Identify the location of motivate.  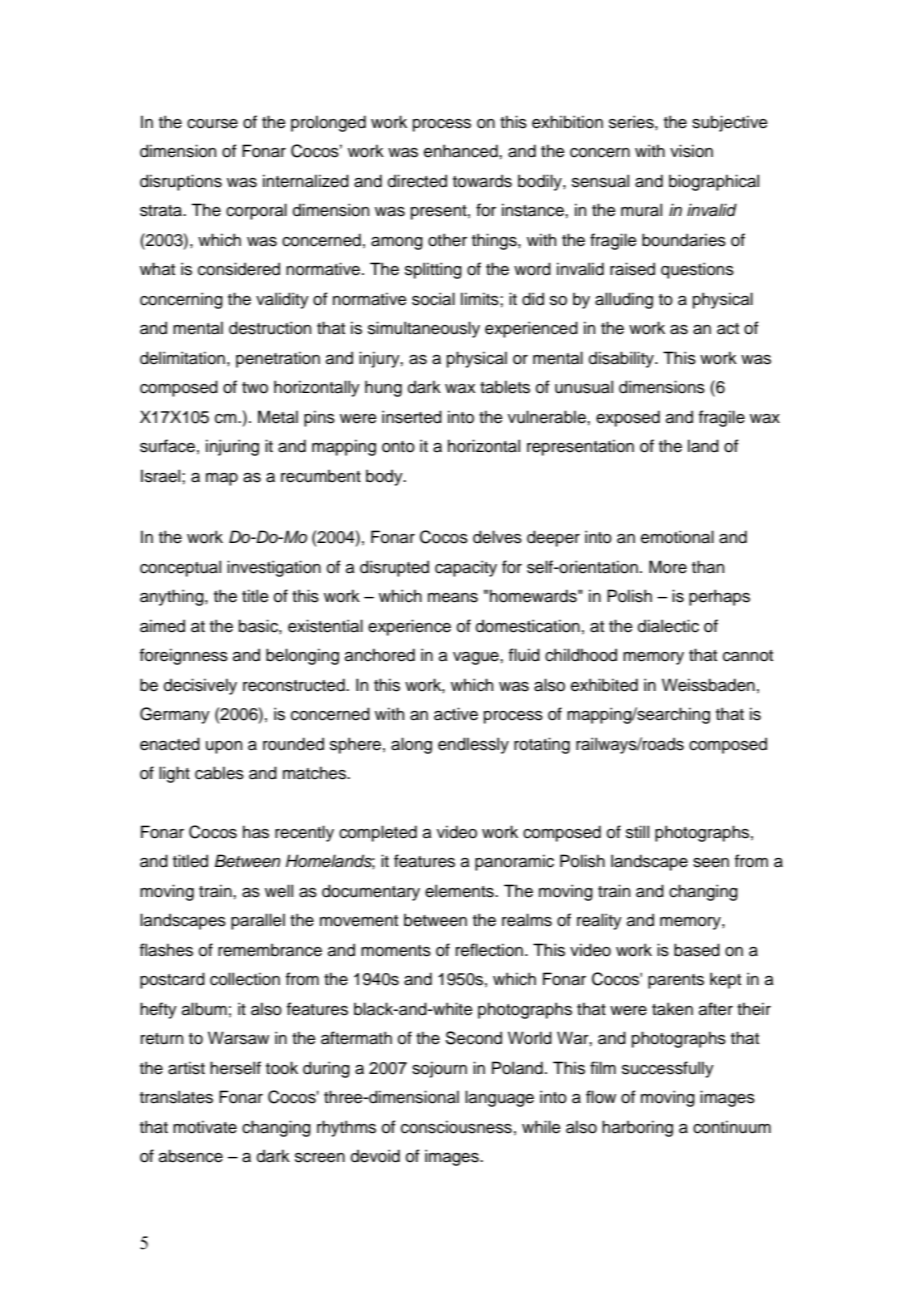
(205, 1127).
